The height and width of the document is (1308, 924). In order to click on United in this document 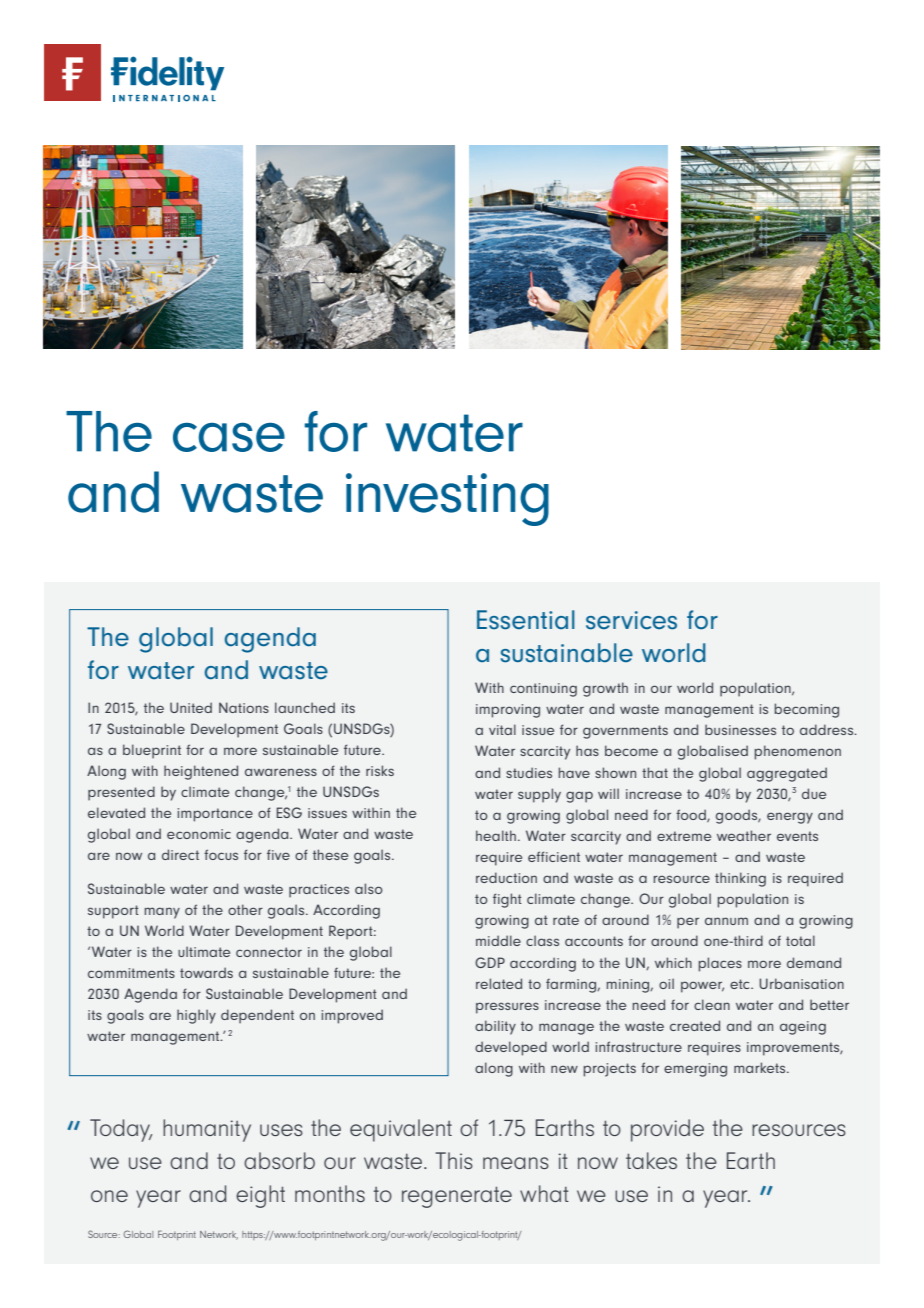, I will do `click(191, 707)`.
